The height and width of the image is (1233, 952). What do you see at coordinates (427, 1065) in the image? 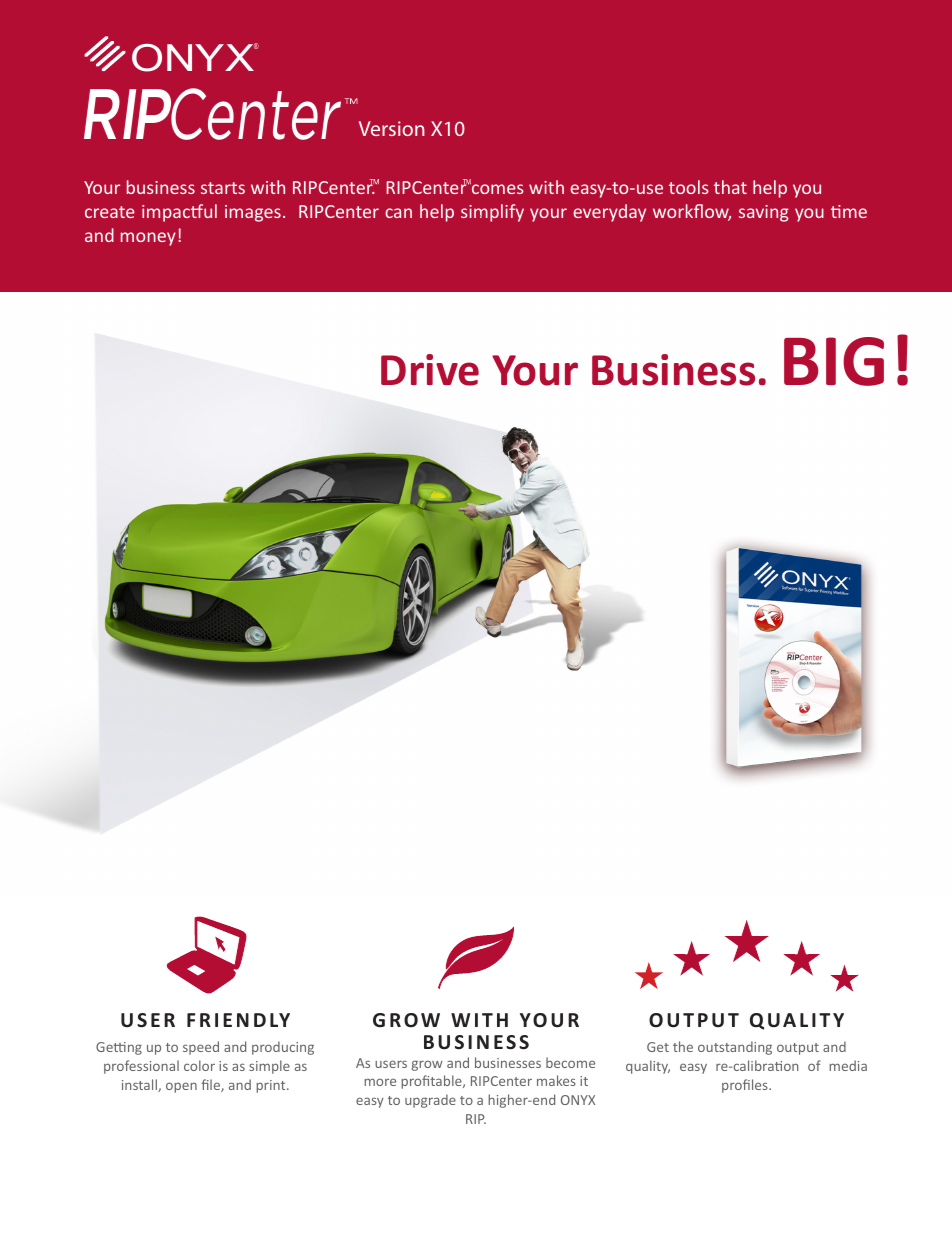
I see `grow` at bounding box center [427, 1065].
